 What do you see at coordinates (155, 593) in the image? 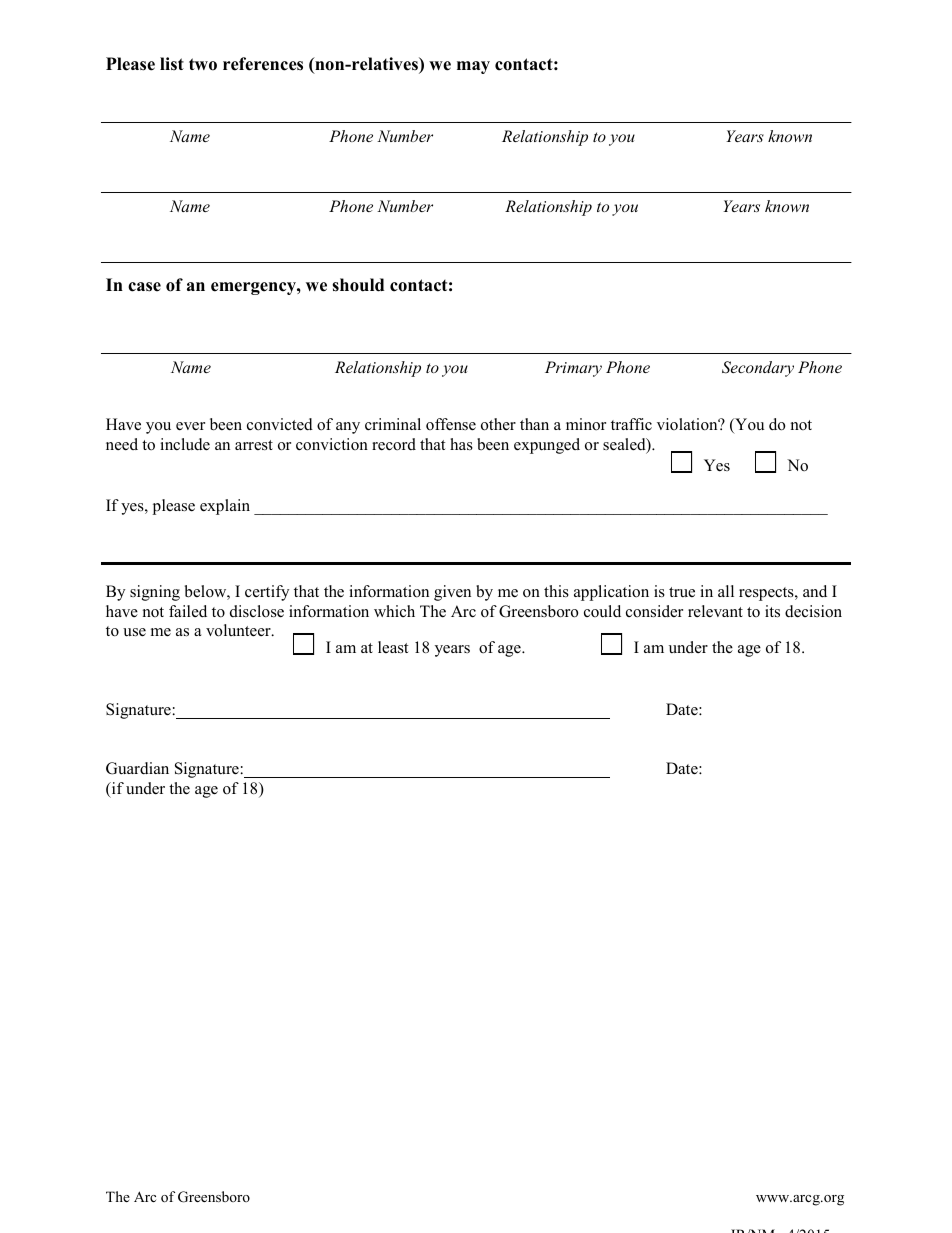
I see `signing` at bounding box center [155, 593].
